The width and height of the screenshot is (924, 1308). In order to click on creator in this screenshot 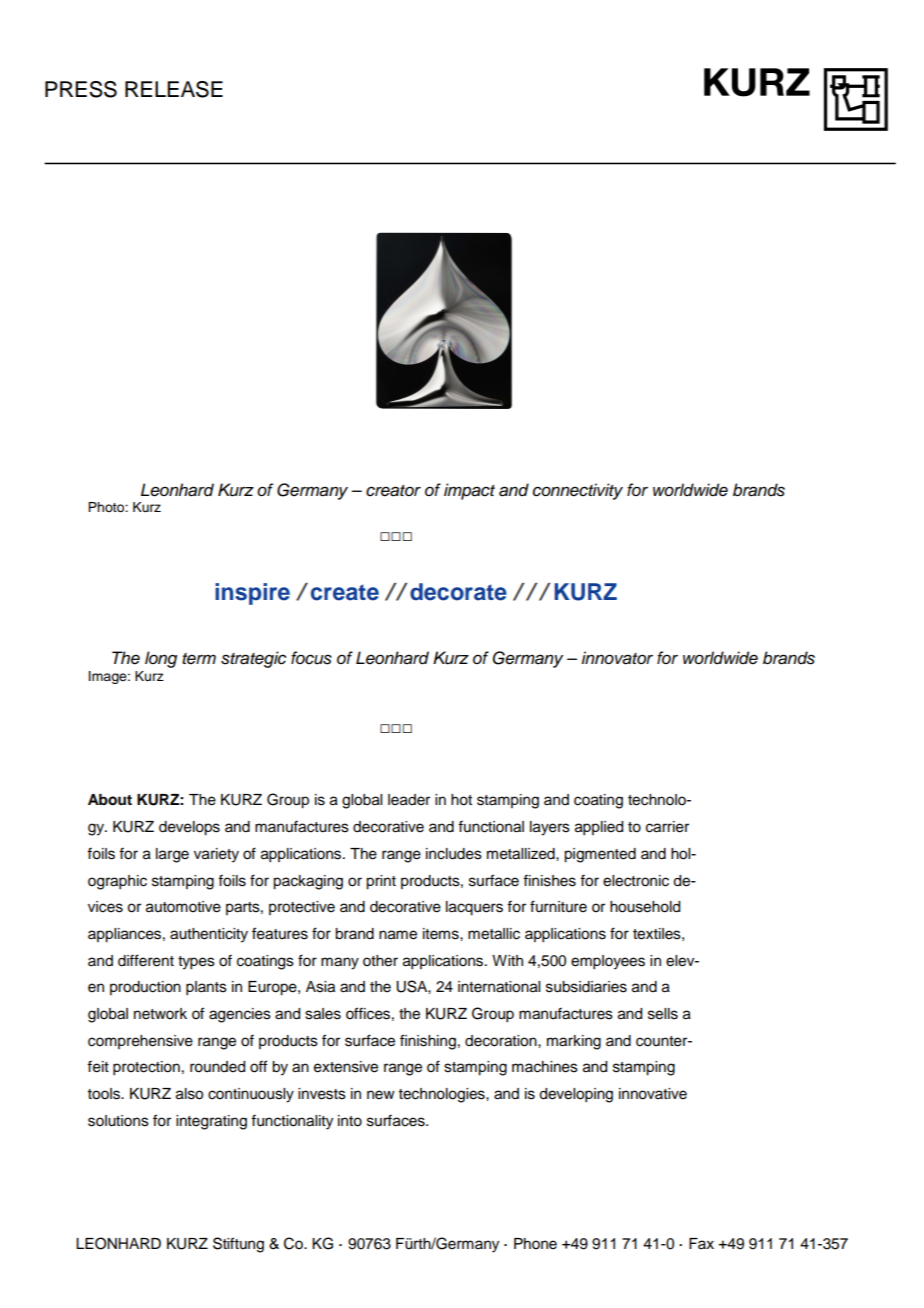, I will do `click(393, 491)`.
